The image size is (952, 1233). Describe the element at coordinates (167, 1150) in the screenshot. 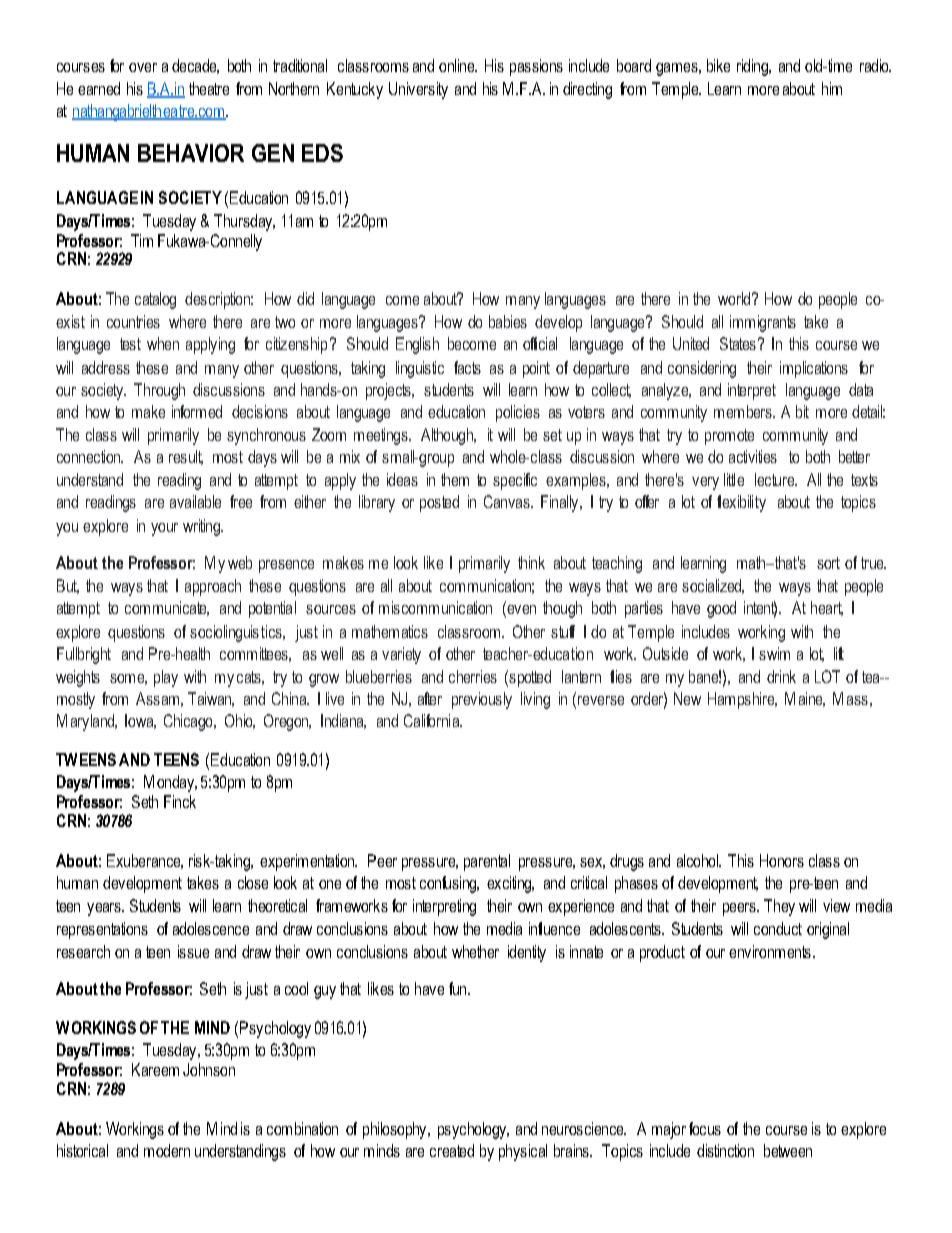

I see `modern` at that location.
